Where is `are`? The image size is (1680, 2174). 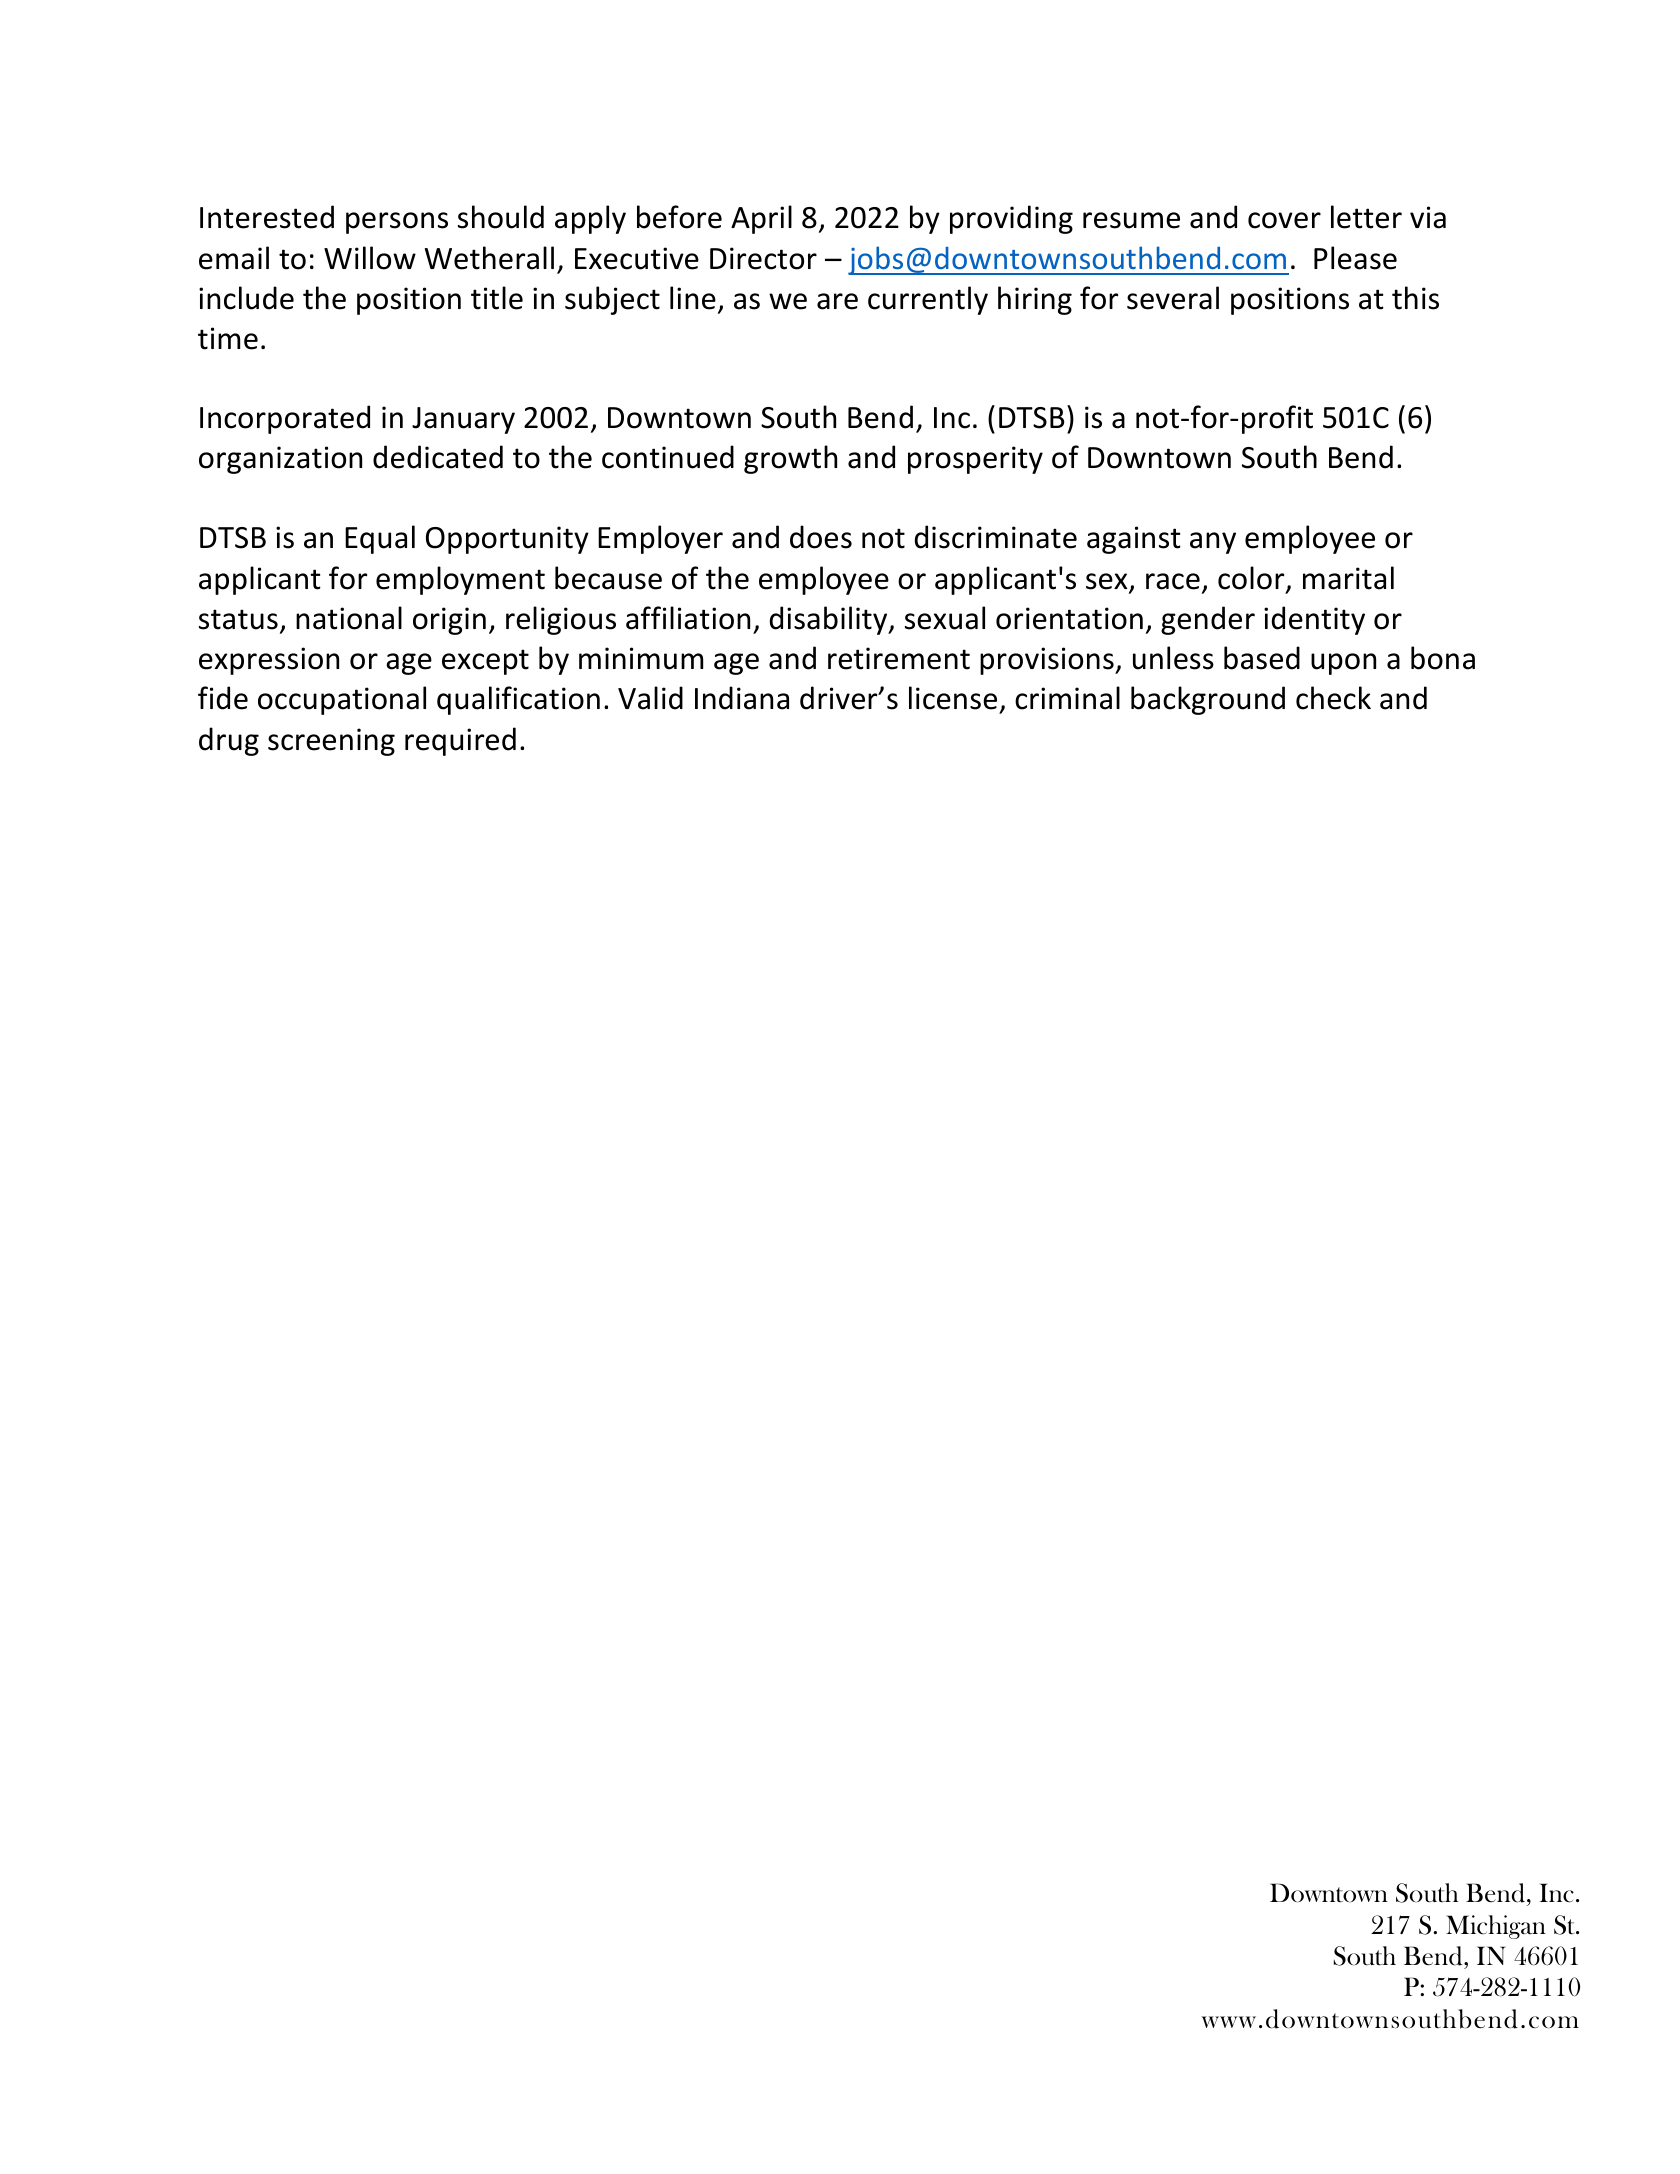
are is located at coordinates (837, 301).
